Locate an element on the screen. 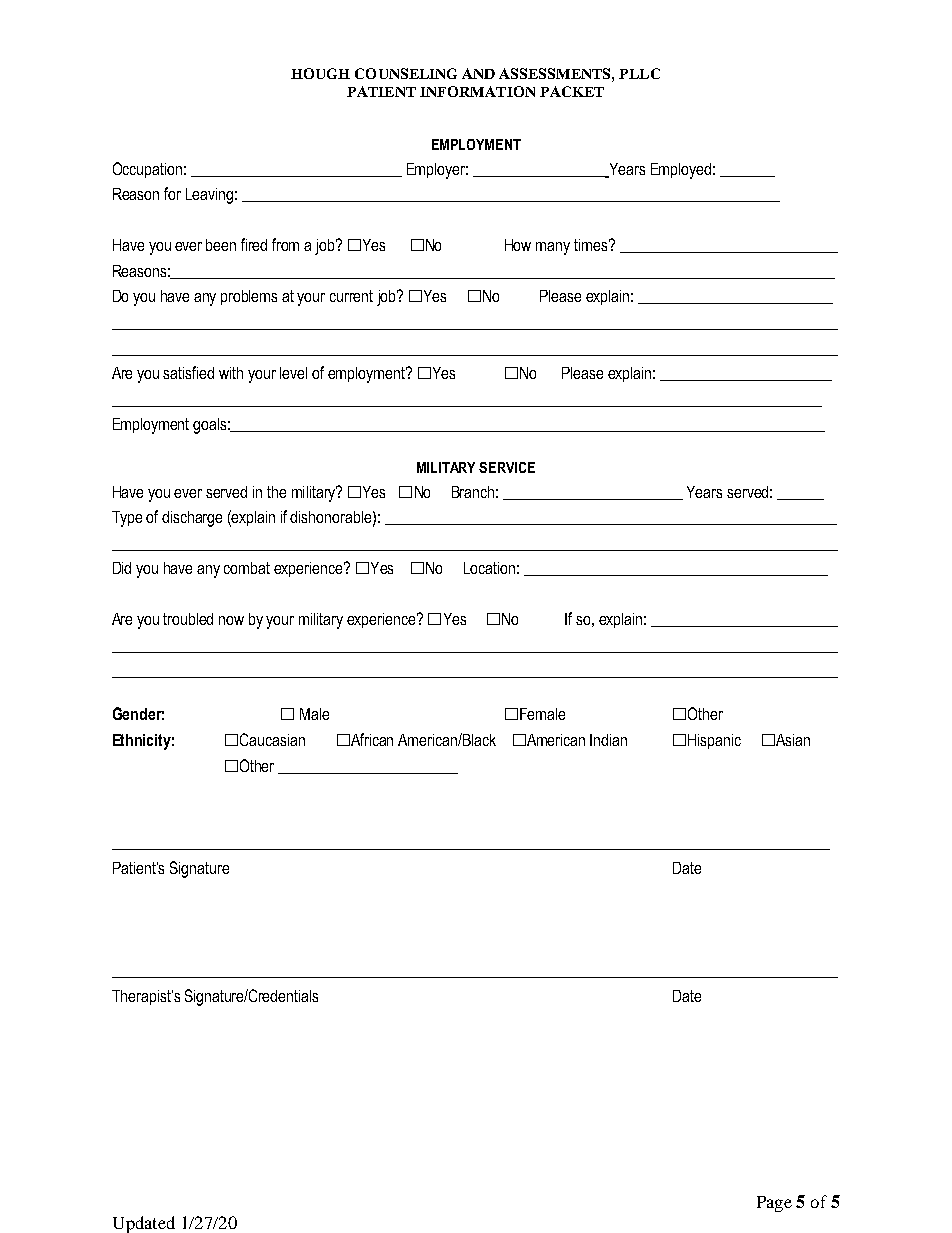 The height and width of the screenshot is (1233, 952). Leaving is located at coordinates (209, 196).
